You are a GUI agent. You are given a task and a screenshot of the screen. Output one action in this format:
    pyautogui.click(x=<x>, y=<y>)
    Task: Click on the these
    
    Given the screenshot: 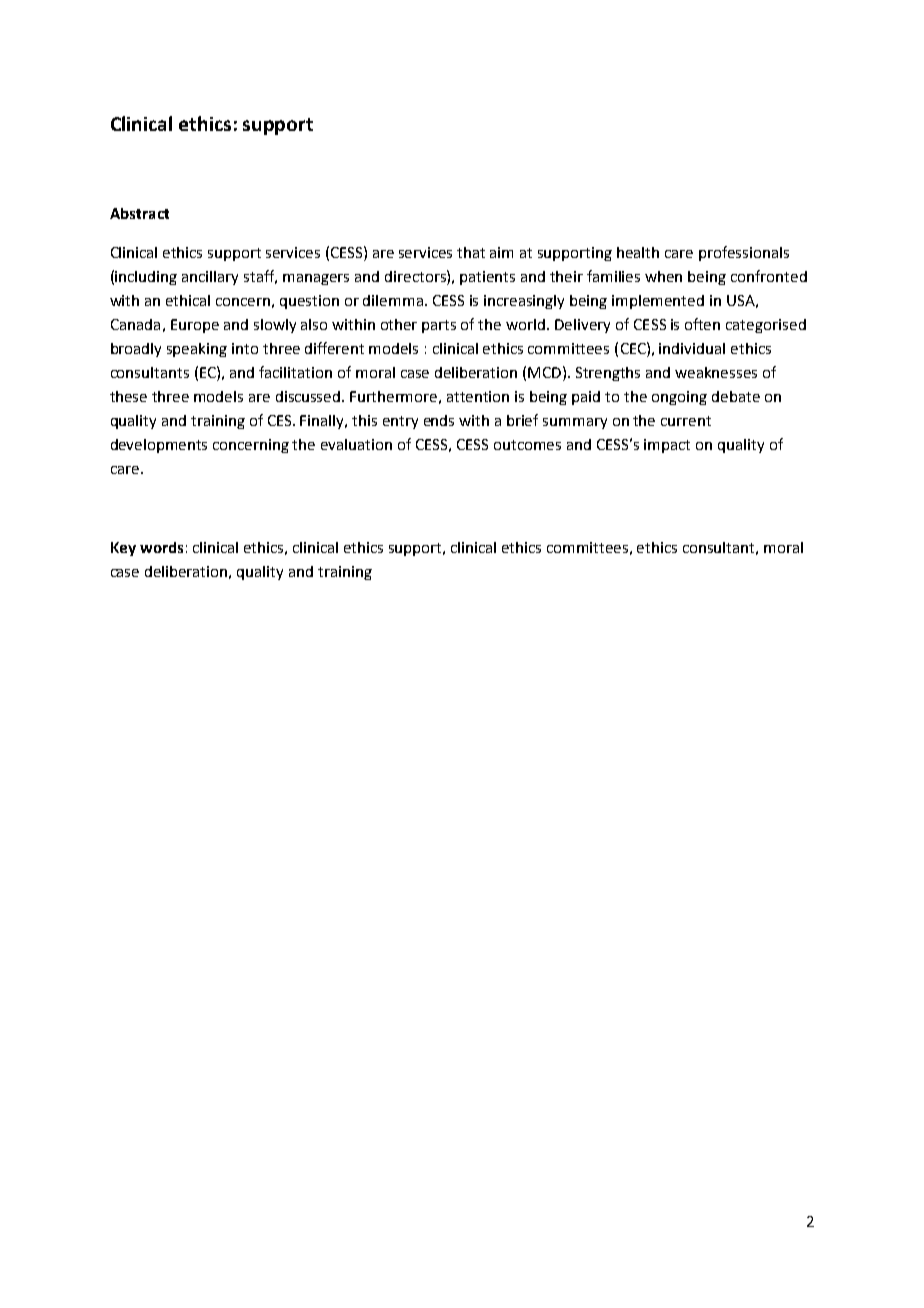 What is the action you would take?
    pyautogui.click(x=128, y=396)
